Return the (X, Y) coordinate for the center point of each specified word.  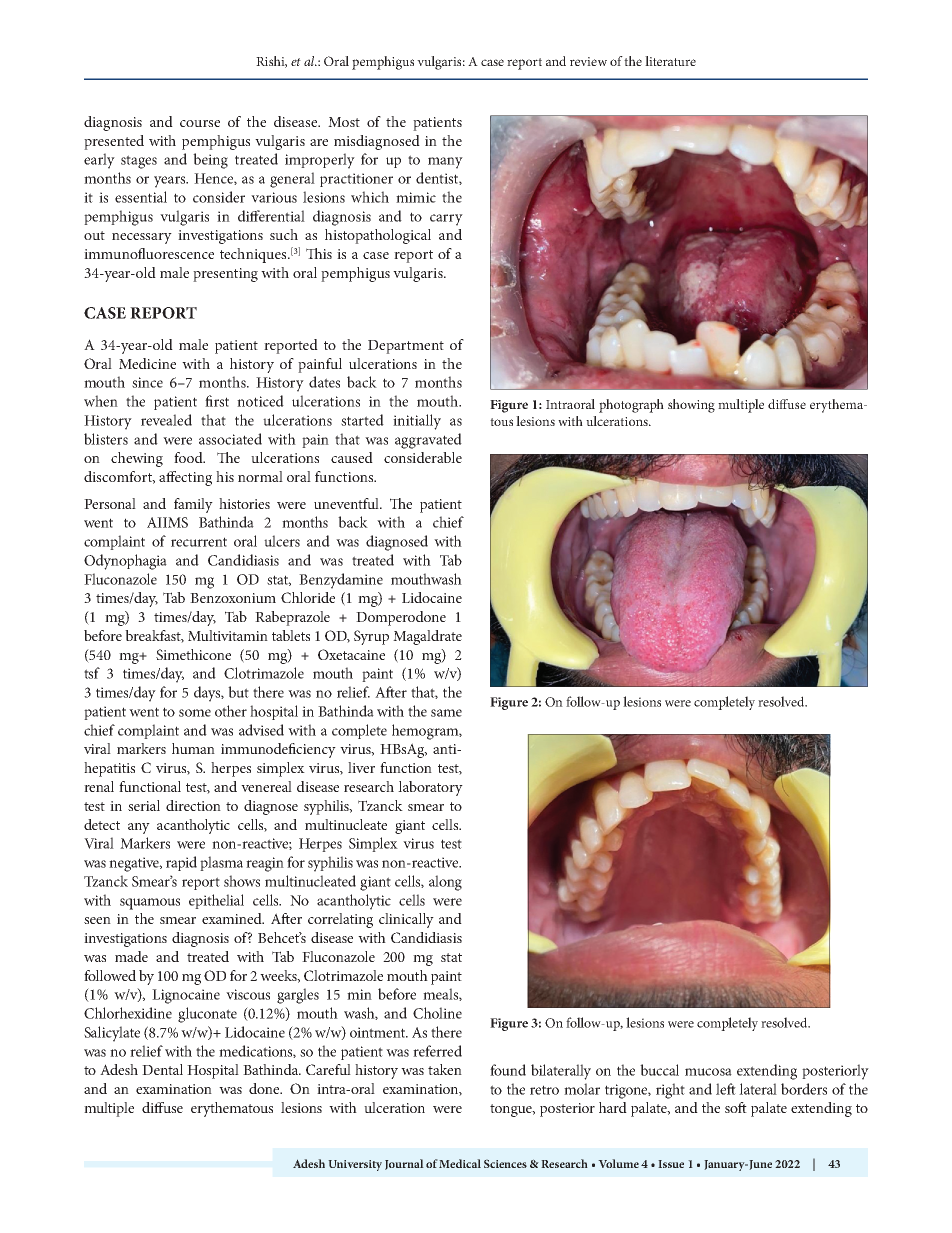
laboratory (430, 788)
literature (670, 61)
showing (691, 406)
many (445, 163)
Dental (162, 1069)
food (189, 457)
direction (193, 805)
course (200, 123)
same (446, 713)
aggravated (428, 441)
